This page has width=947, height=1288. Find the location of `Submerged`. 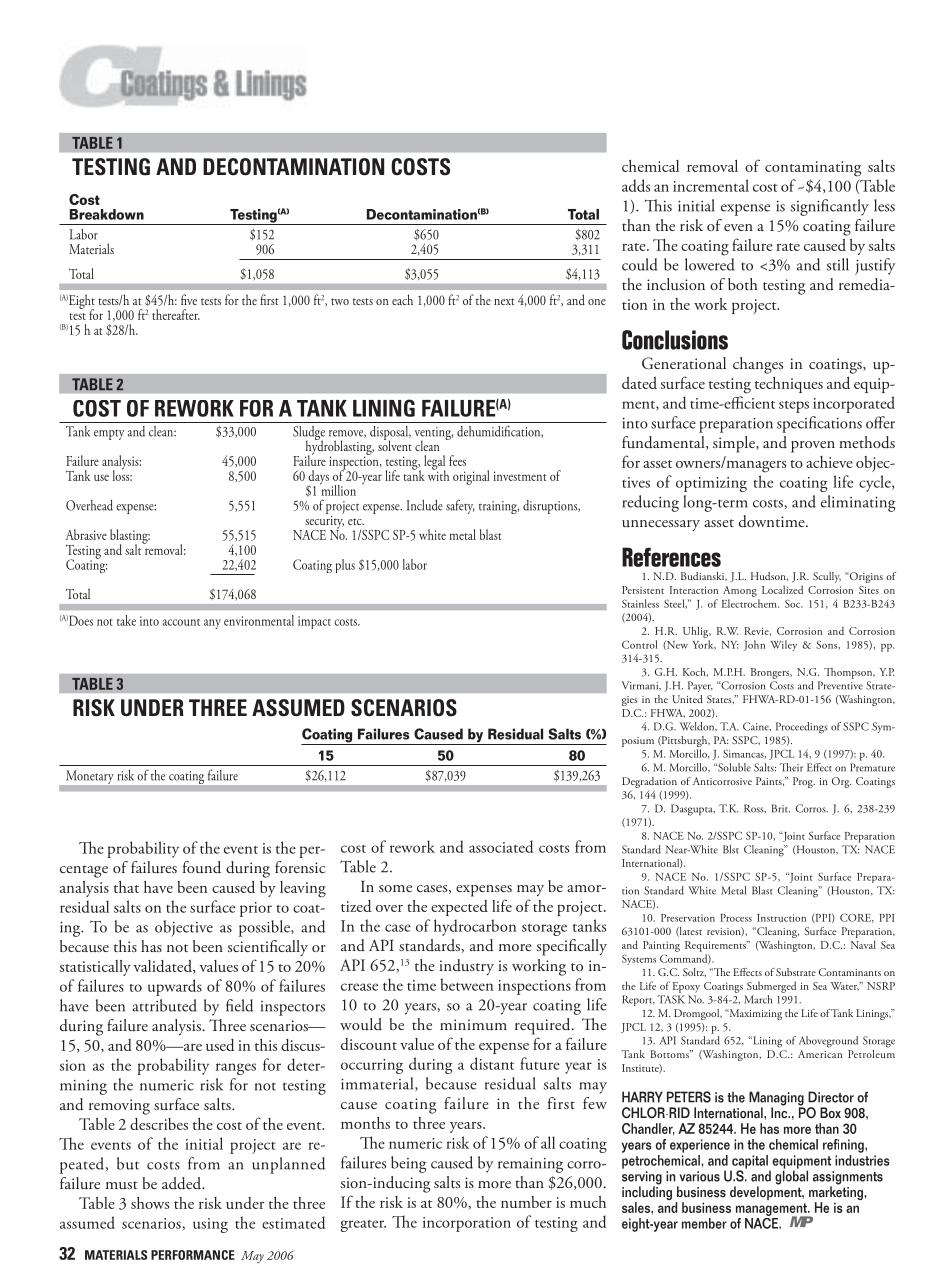

Submerged is located at coordinates (771, 987).
